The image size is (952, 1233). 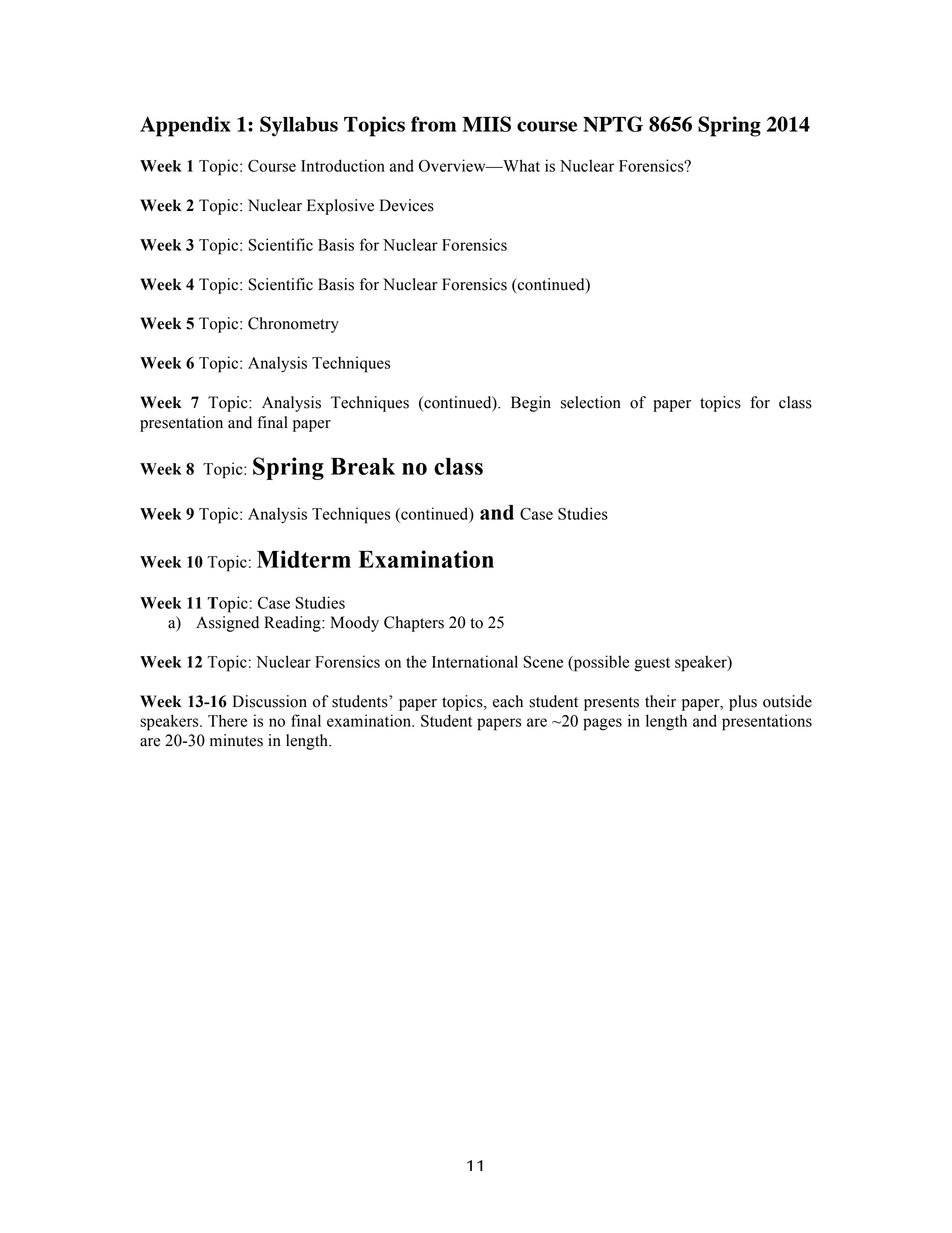 What do you see at coordinates (363, 466) in the image?
I see `Break` at bounding box center [363, 466].
